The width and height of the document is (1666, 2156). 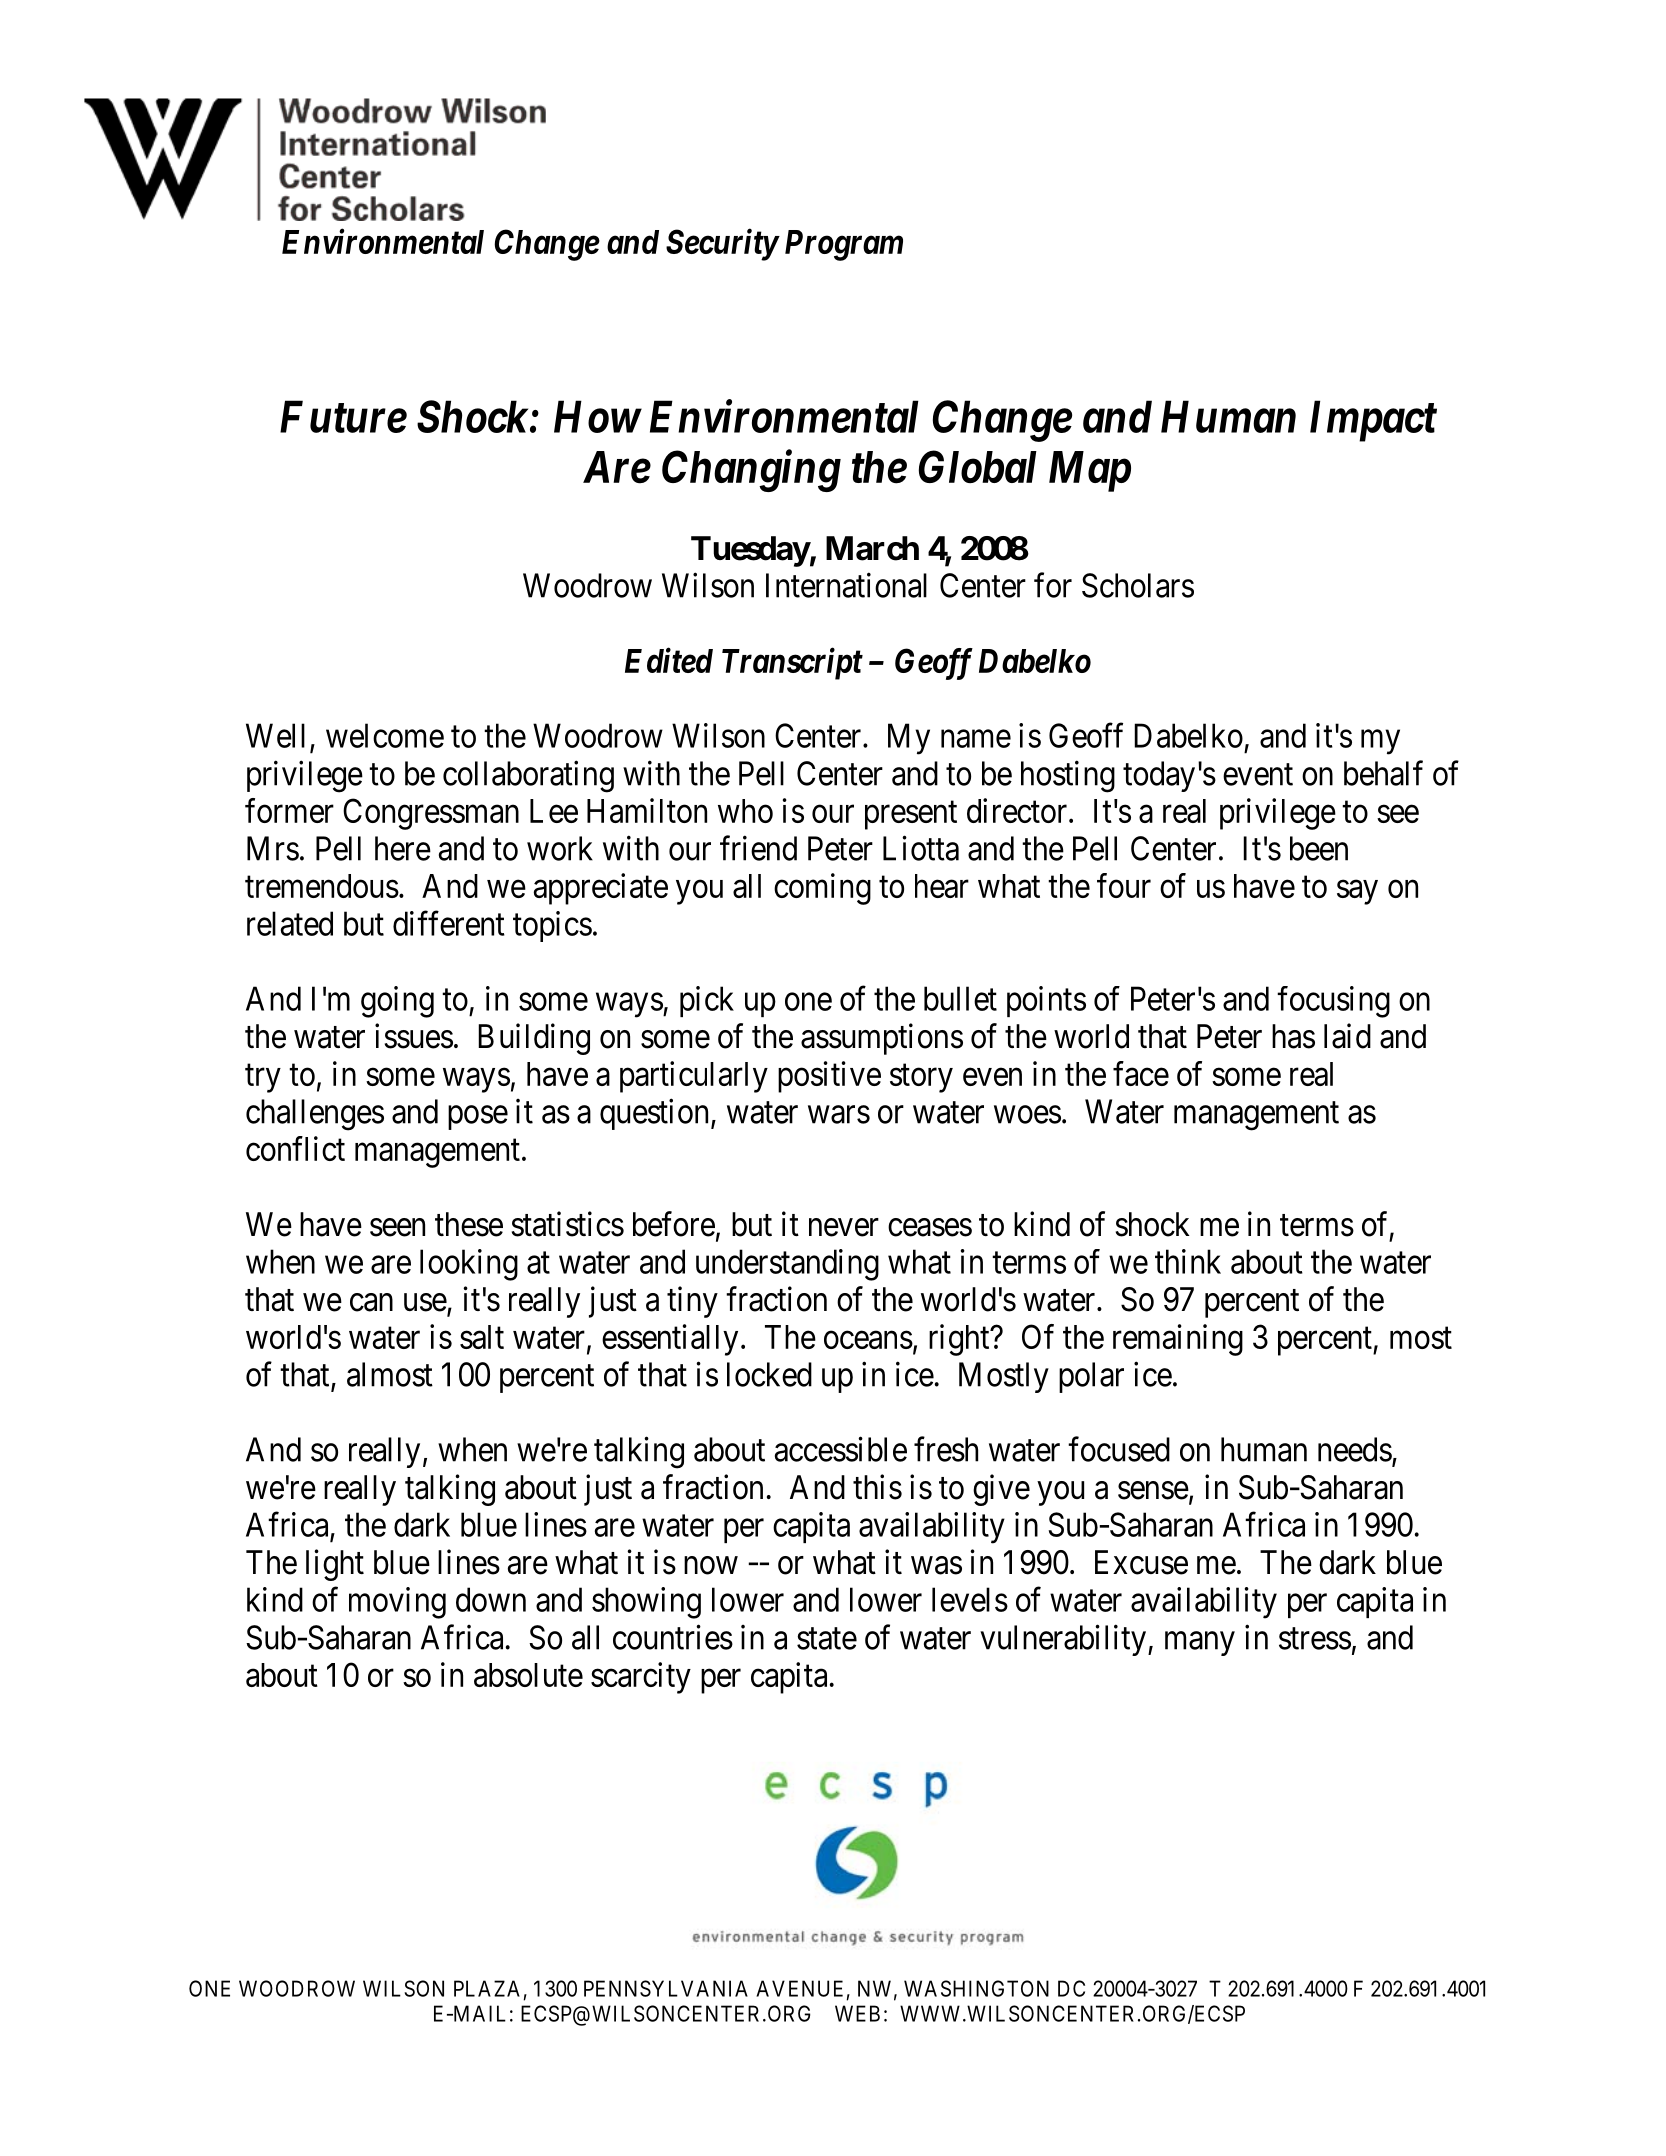 What do you see at coordinates (751, 471) in the document?
I see `Changing` at bounding box center [751, 471].
